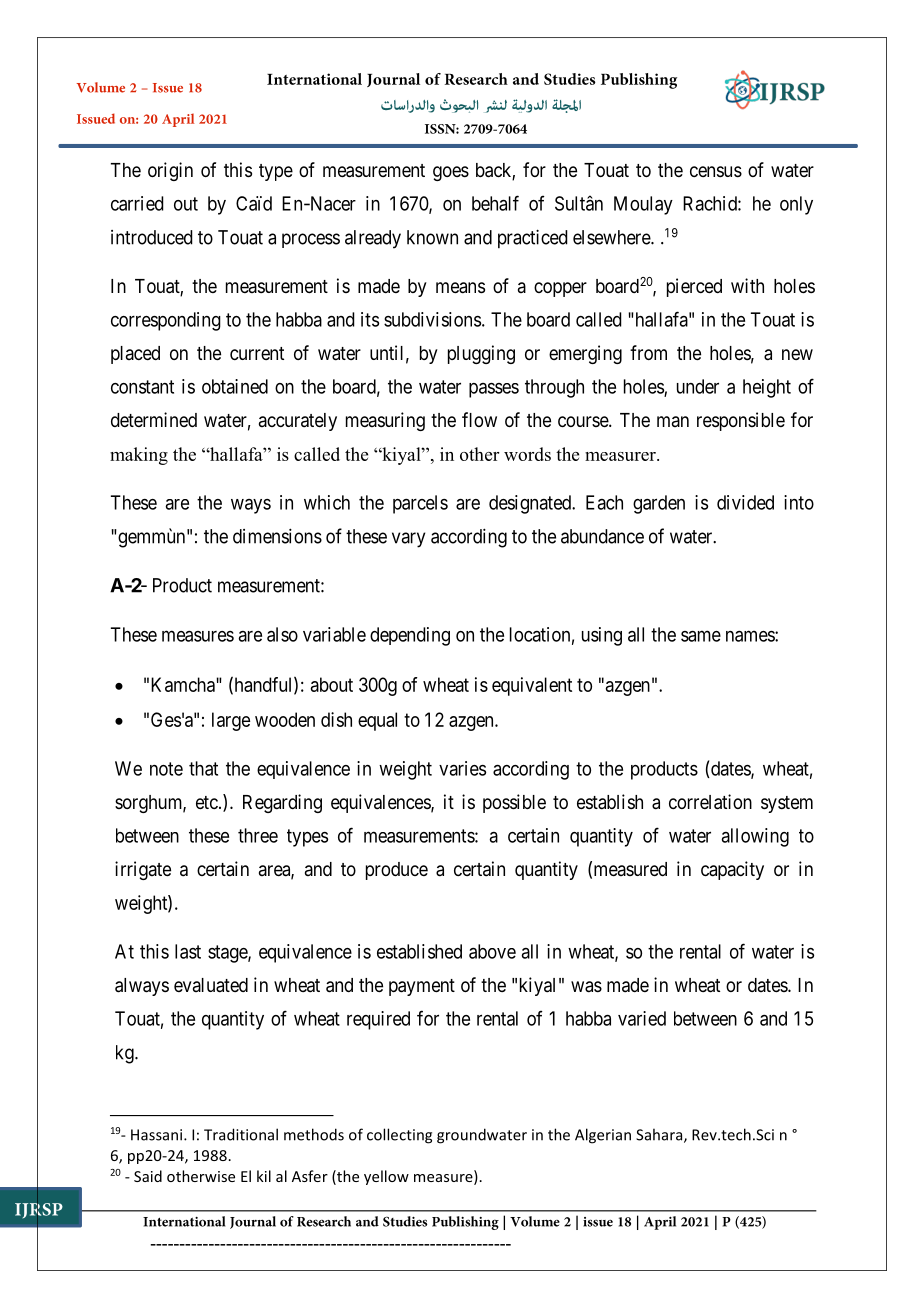  What do you see at coordinates (188, 951) in the screenshot?
I see `last` at bounding box center [188, 951].
